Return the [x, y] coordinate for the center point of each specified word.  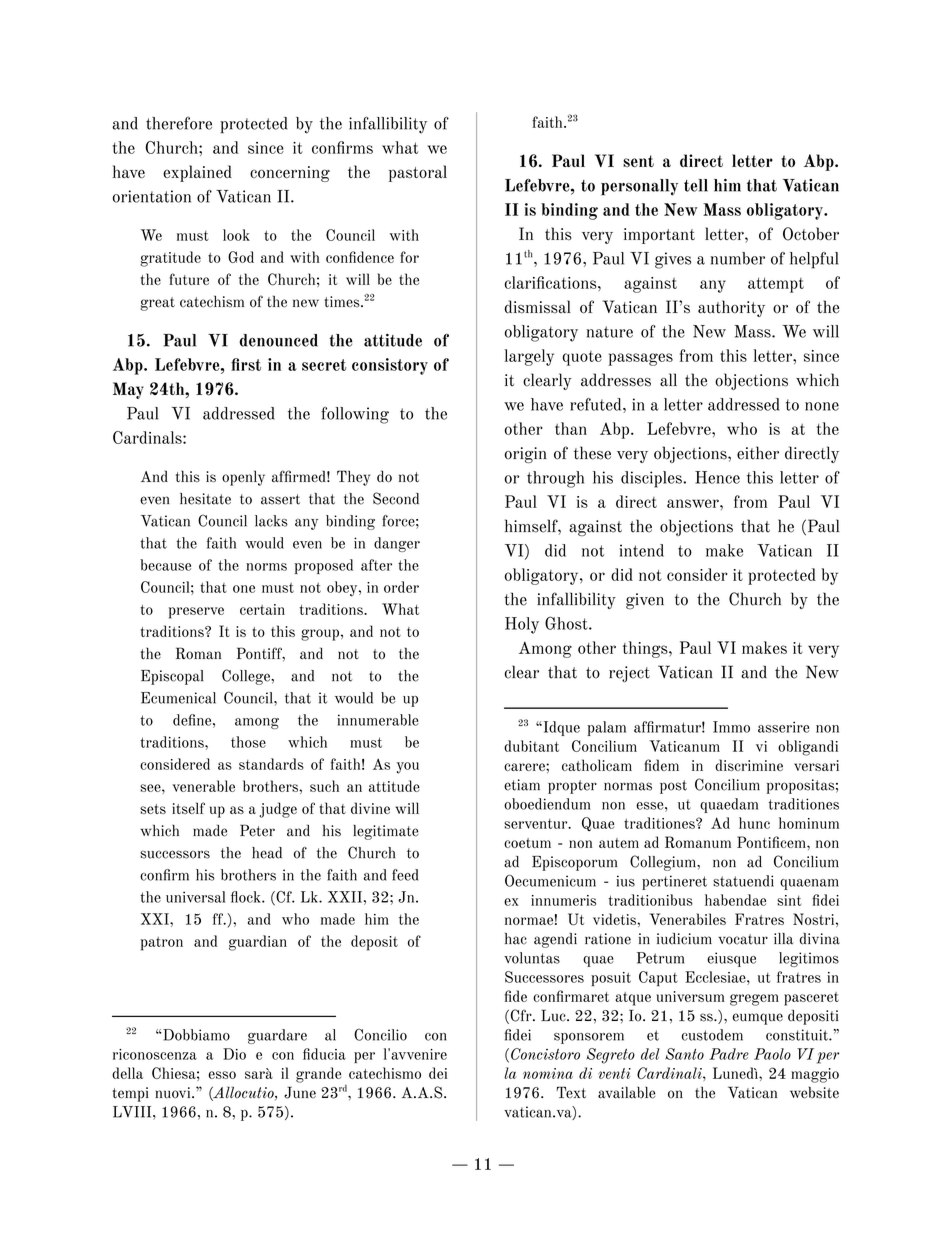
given [645, 601]
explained [197, 173]
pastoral [418, 173]
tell [696, 185]
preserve [196, 613]
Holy [522, 625]
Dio [234, 1054]
